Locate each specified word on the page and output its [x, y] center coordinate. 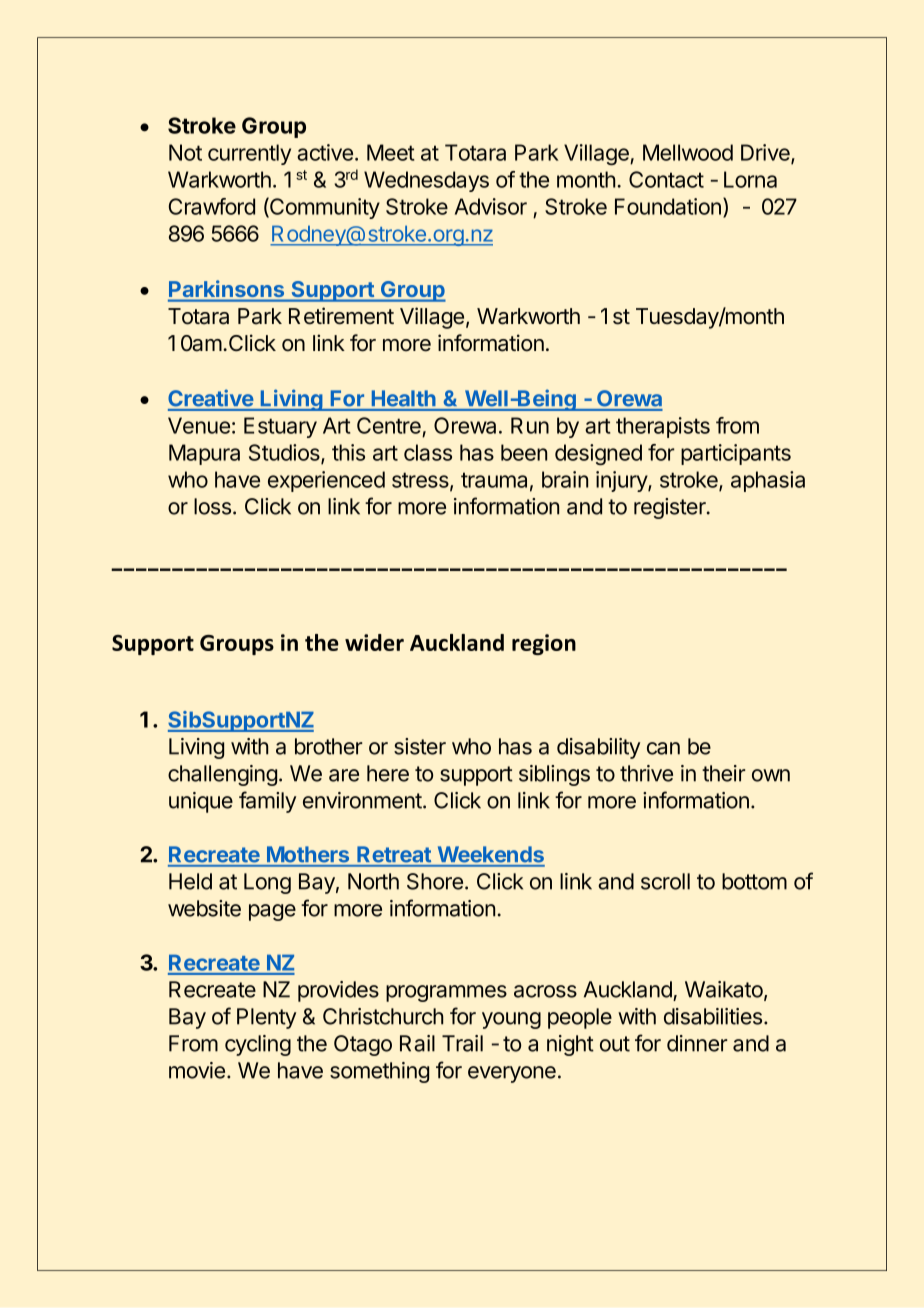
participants [736, 454]
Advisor [491, 206]
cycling [258, 1045]
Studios [285, 453]
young [511, 1020]
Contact [666, 179]
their [724, 773]
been [524, 452]
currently [249, 154]
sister [420, 746]
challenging [222, 775]
